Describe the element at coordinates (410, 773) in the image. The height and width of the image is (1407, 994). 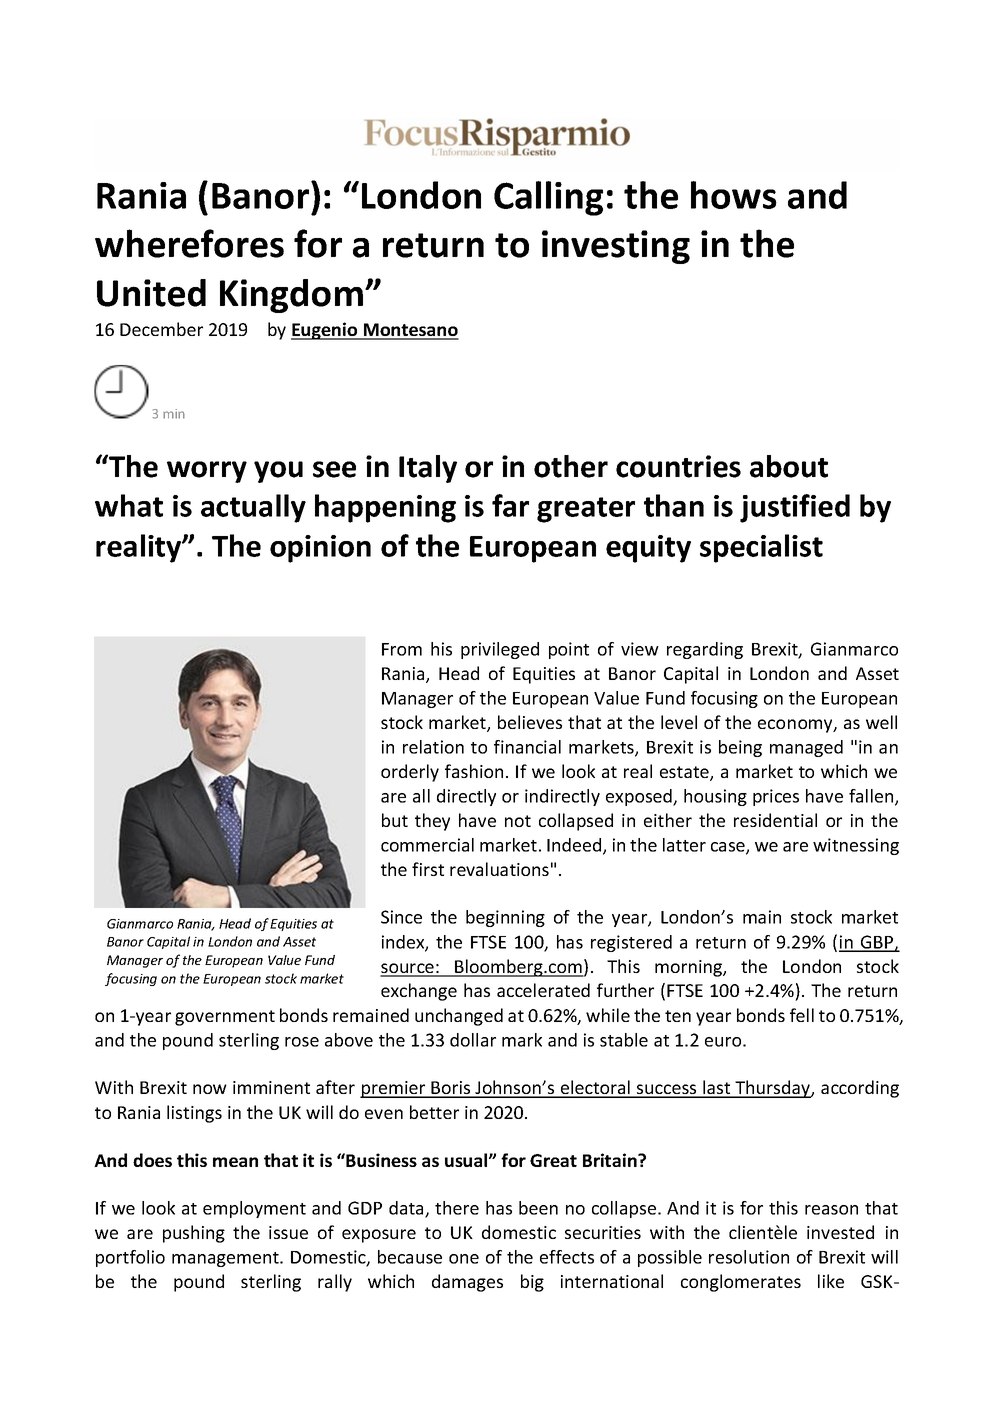
I see `orderly` at that location.
